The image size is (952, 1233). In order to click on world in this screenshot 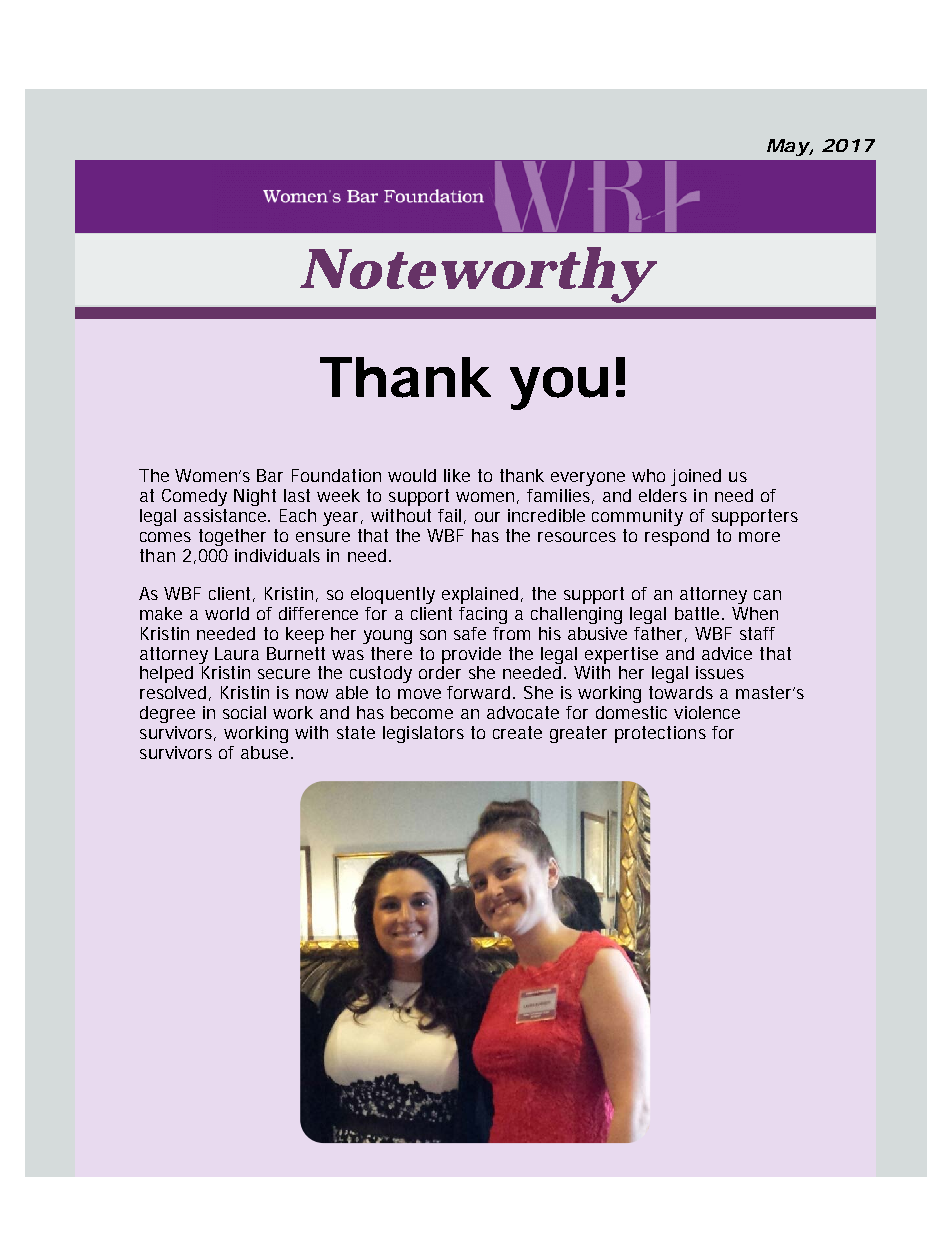, I will do `click(227, 613)`.
